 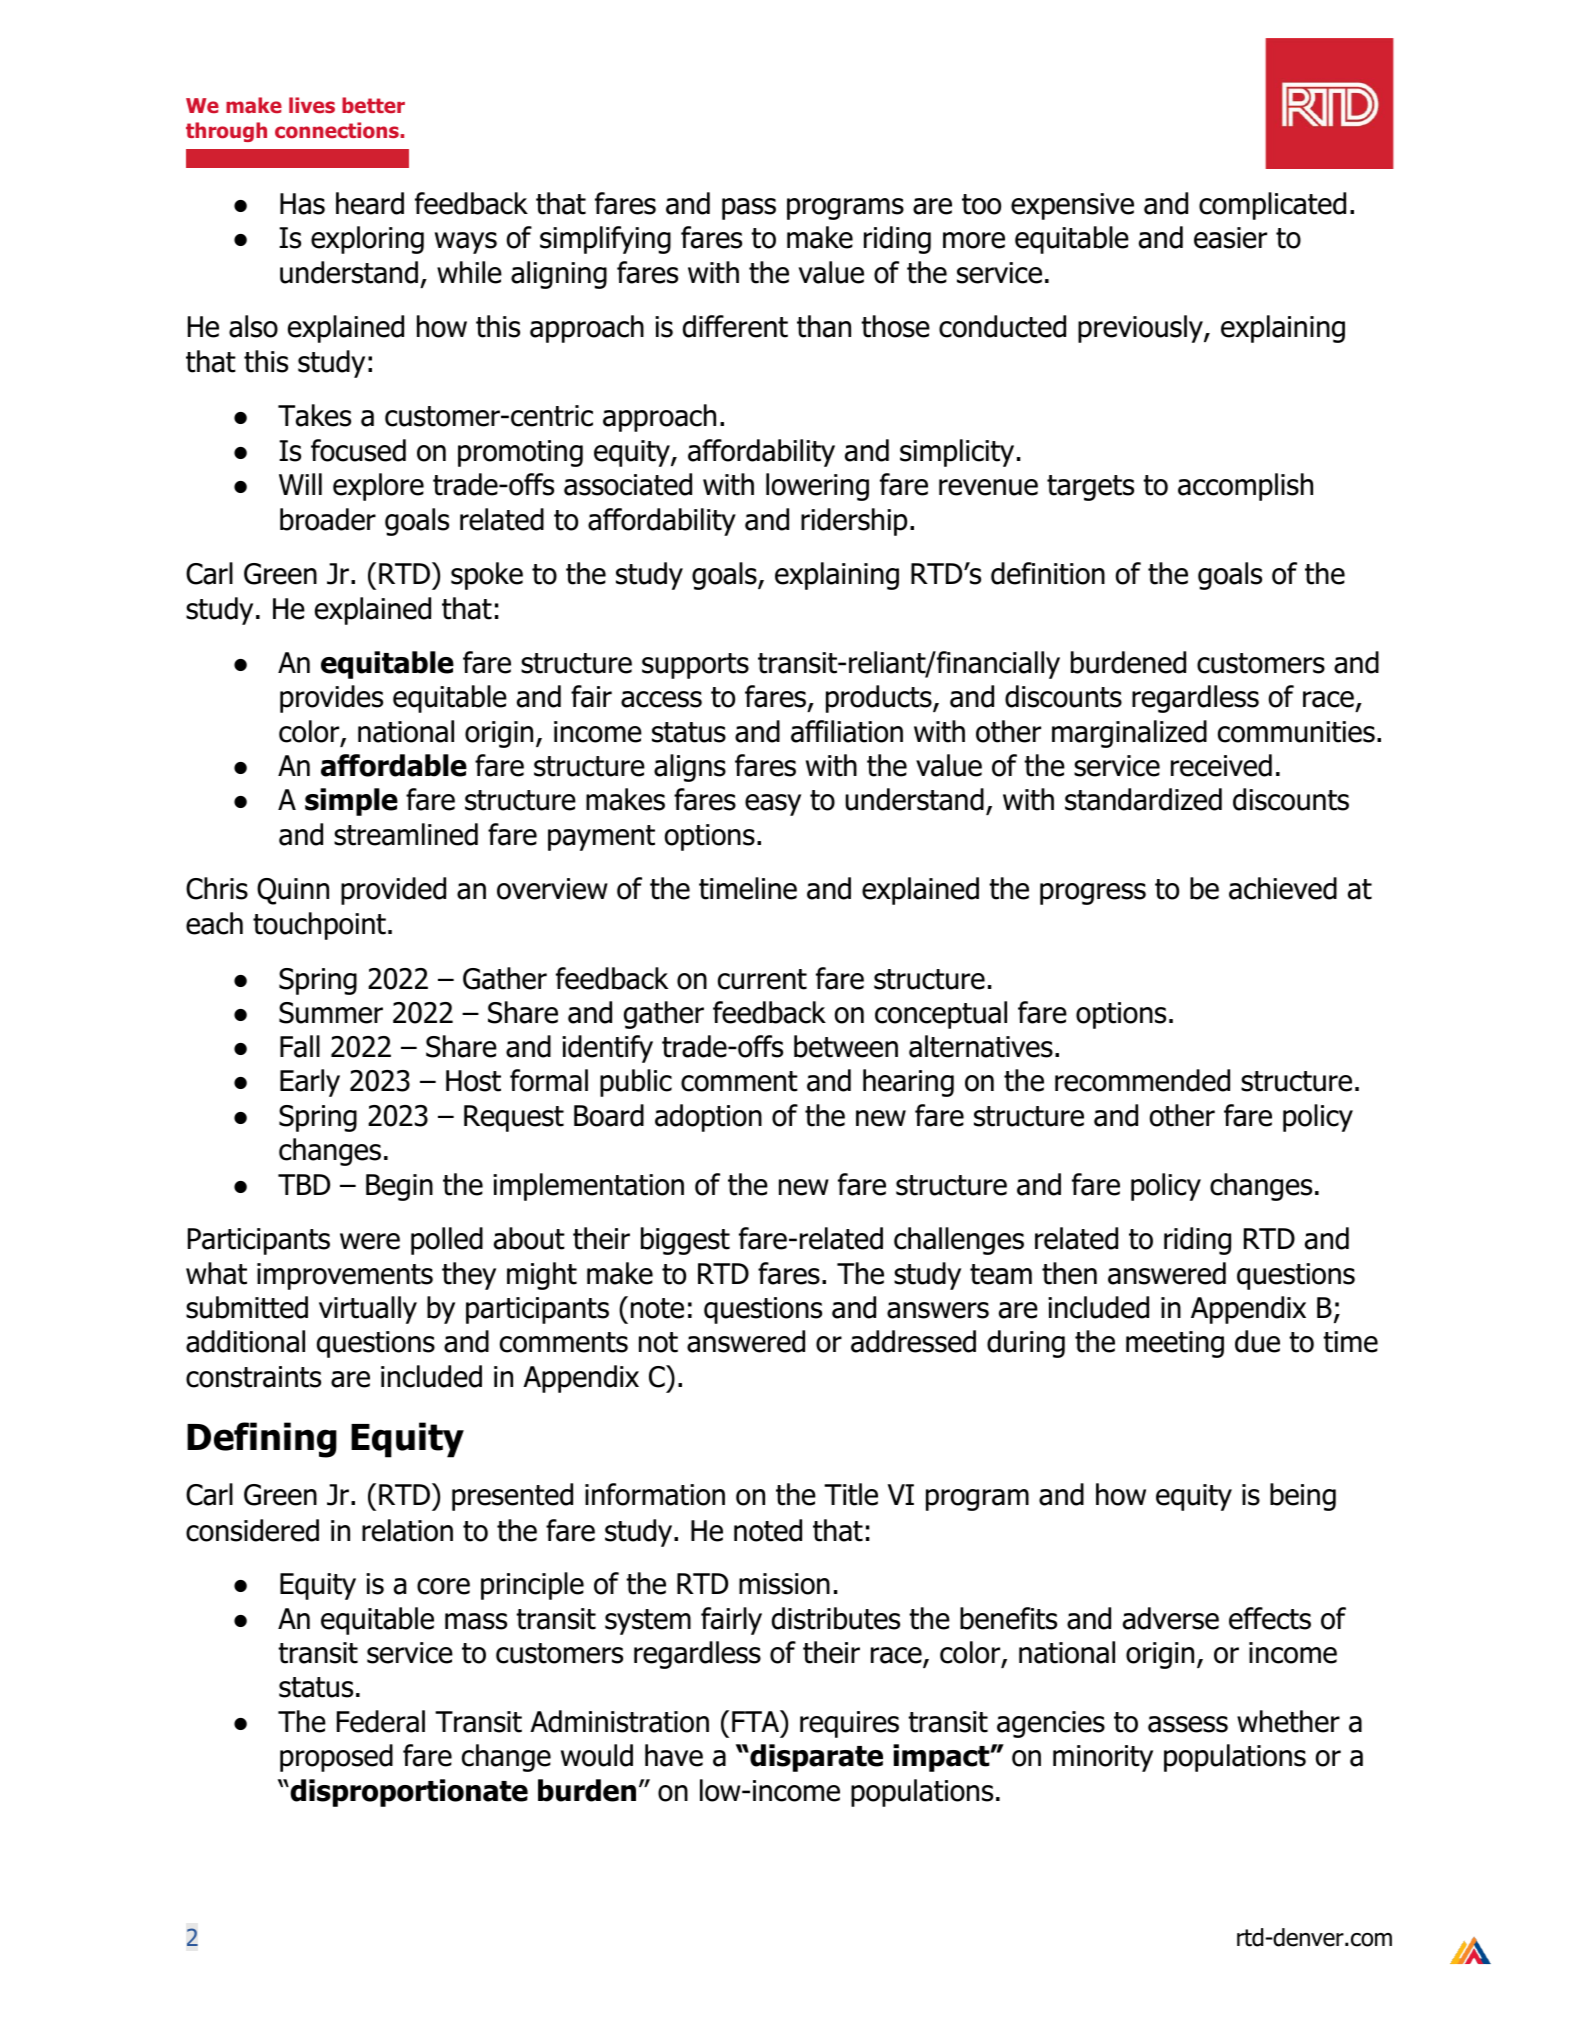 I want to click on then, so click(x=1069, y=1273).
